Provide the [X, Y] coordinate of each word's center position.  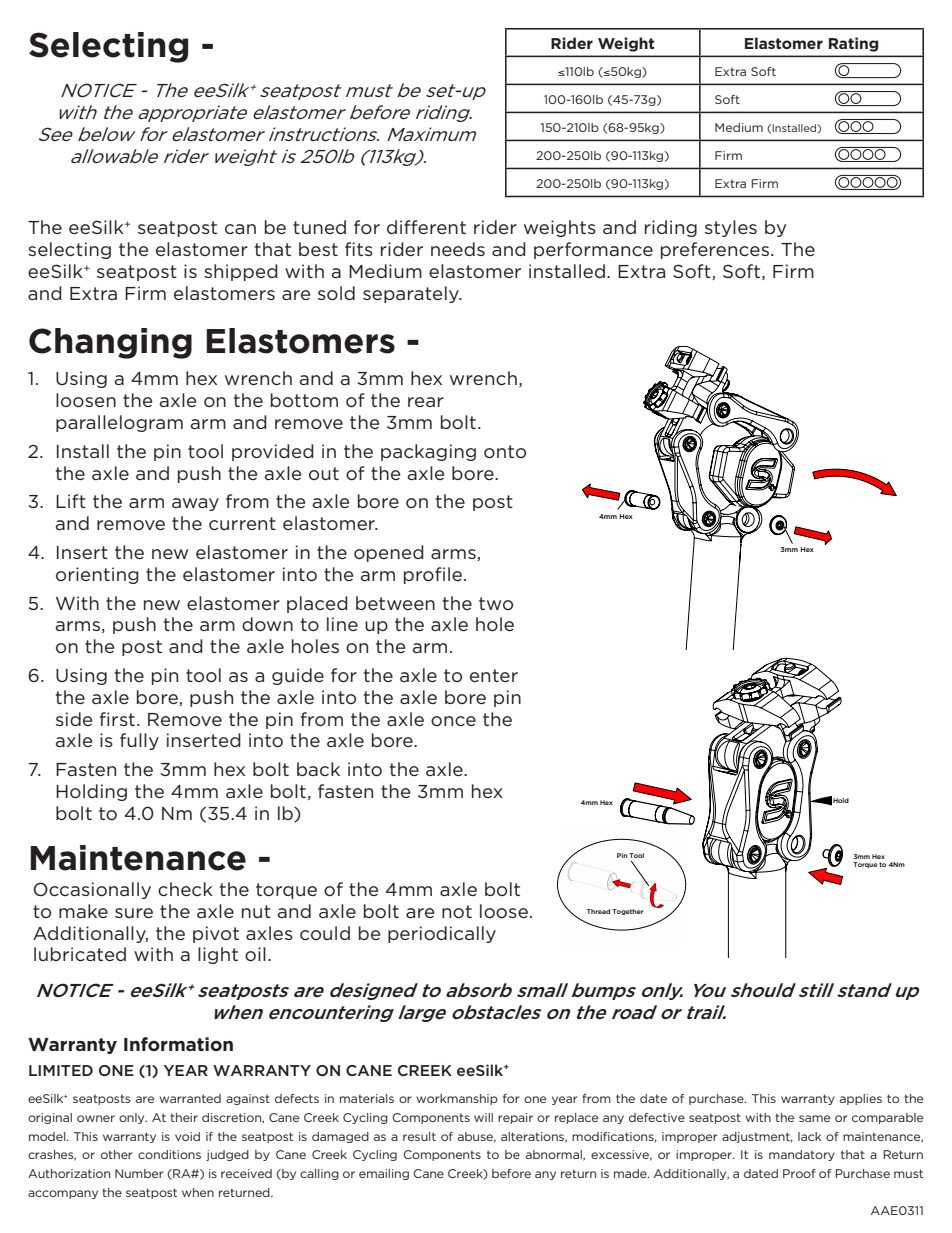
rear [426, 402]
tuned [319, 227]
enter [494, 675]
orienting [97, 575]
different [426, 227]
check [185, 889]
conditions [169, 1154]
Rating [854, 44]
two [496, 603]
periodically [442, 934]
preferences [715, 250]
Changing [110, 343]
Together [627, 912]
